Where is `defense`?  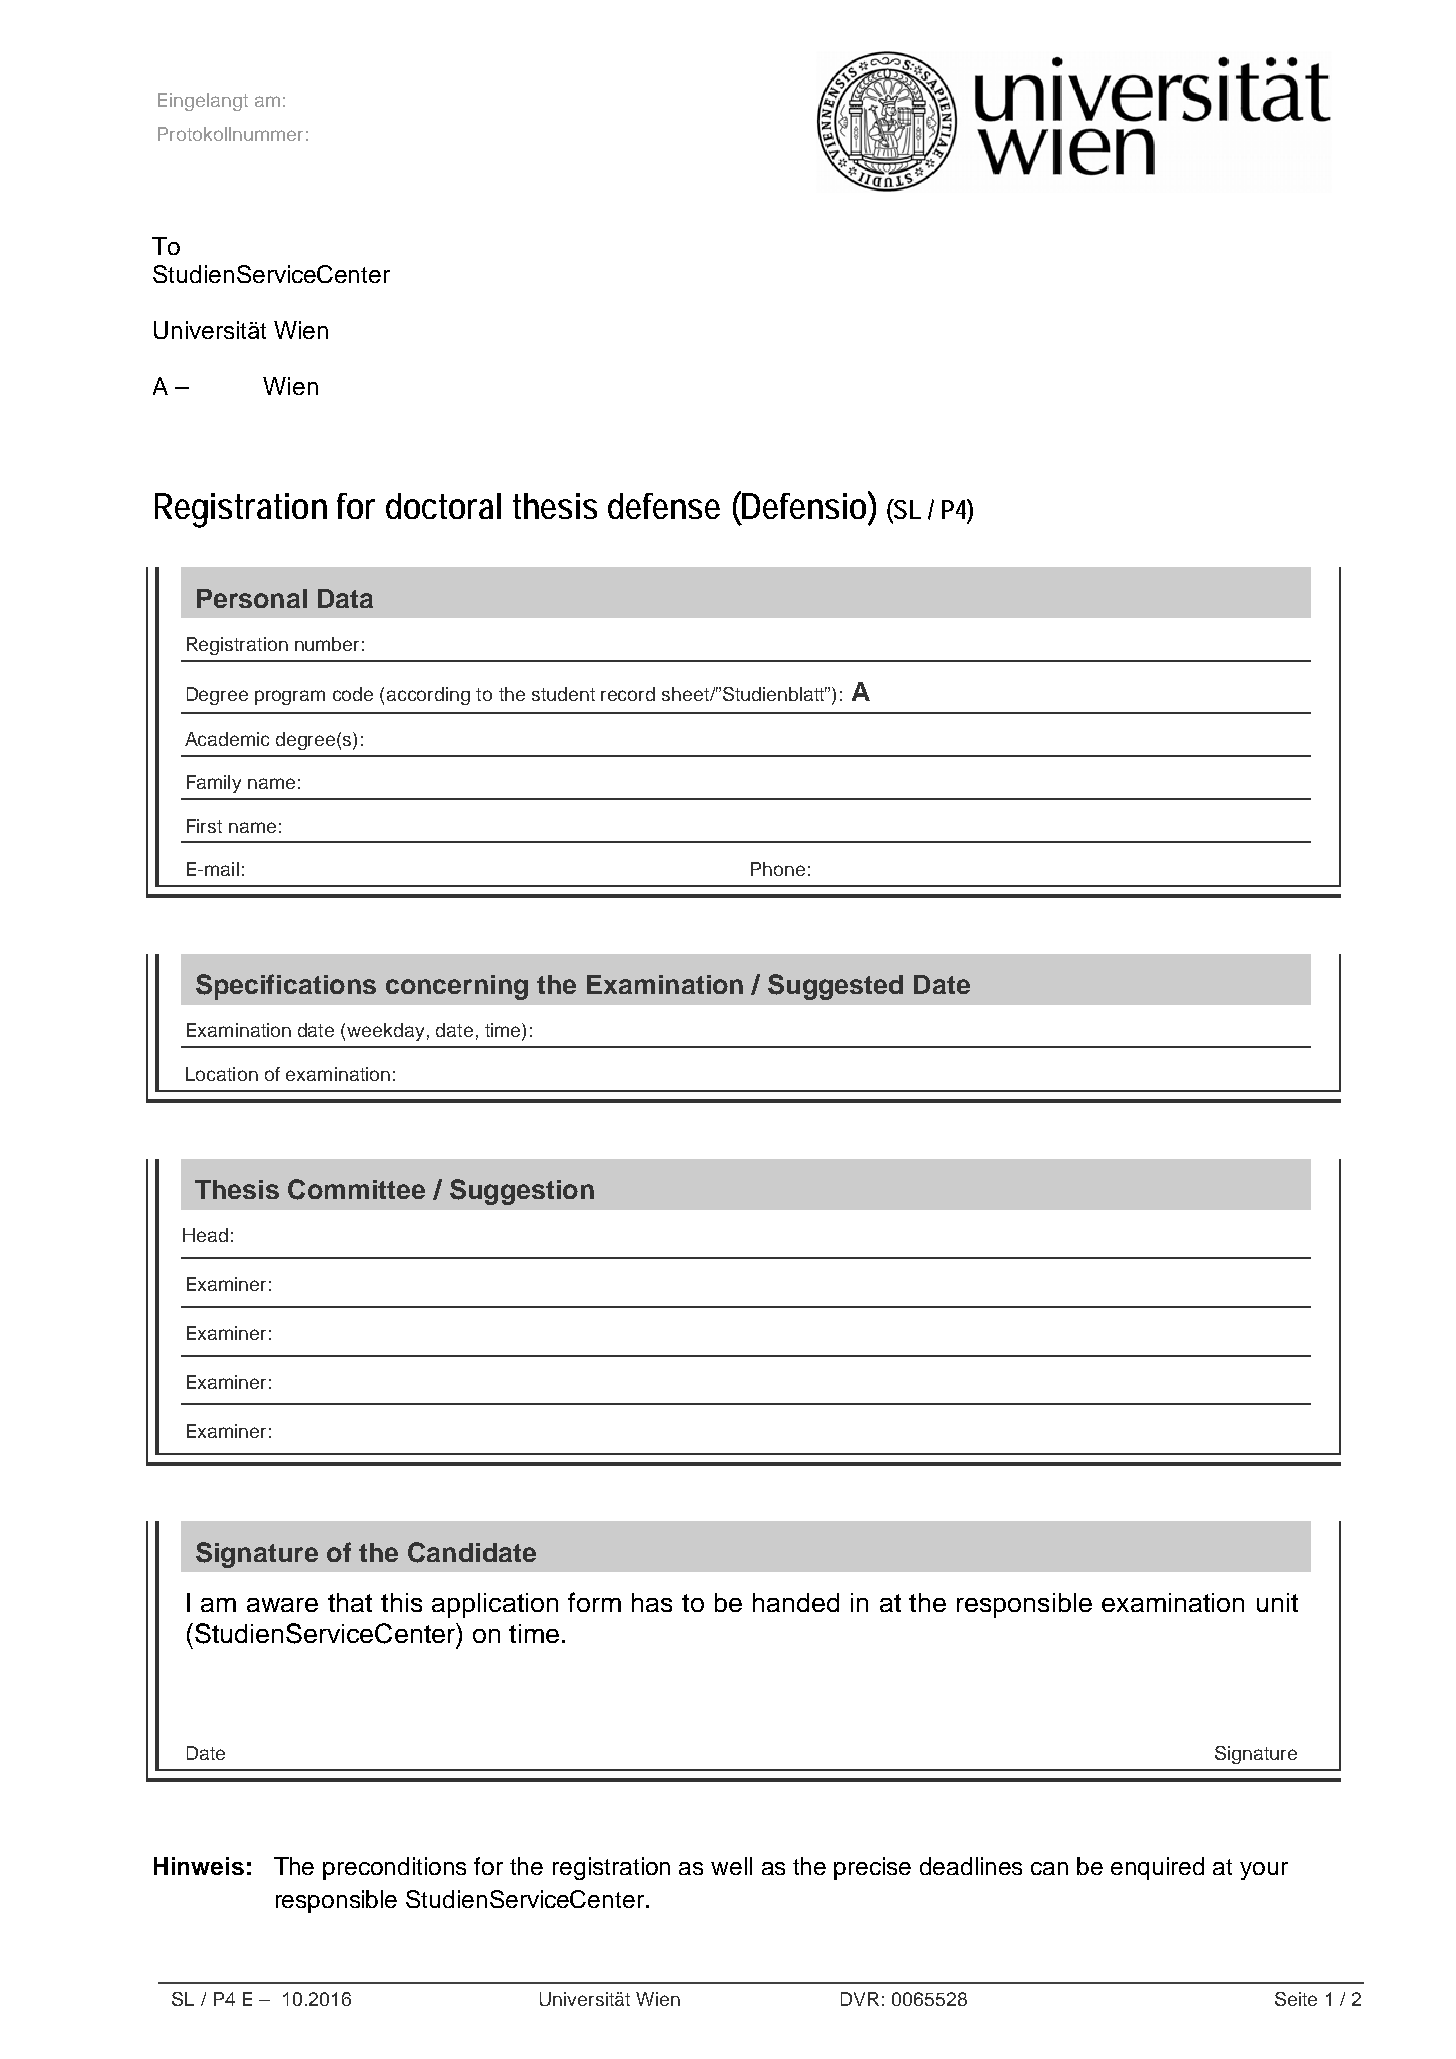 defense is located at coordinates (664, 506).
